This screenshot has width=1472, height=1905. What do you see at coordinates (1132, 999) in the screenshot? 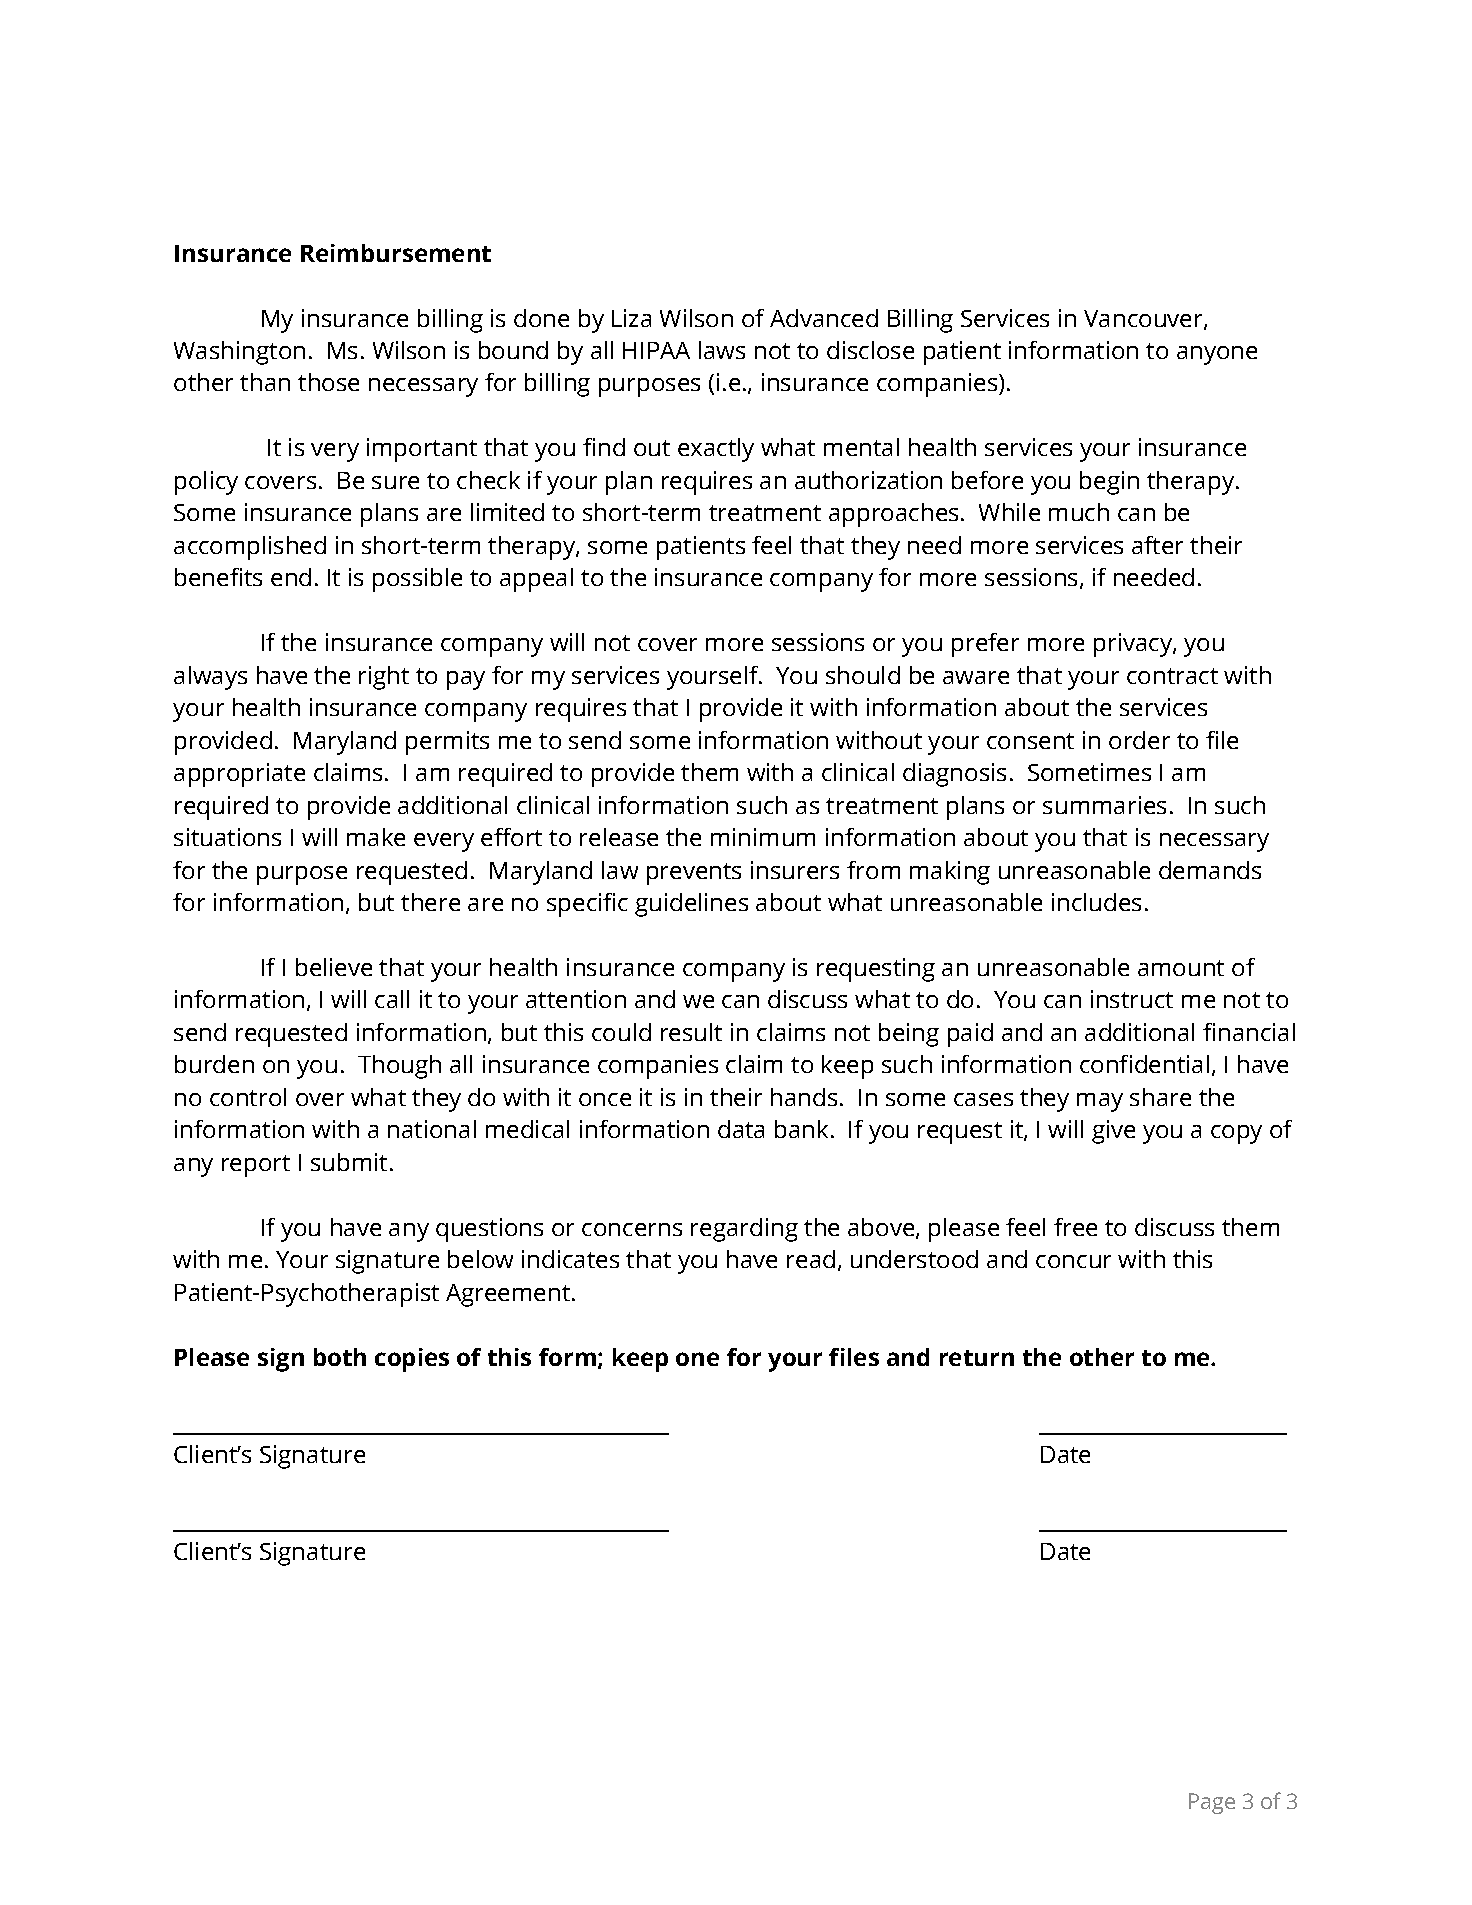
I see `instruct` at bounding box center [1132, 999].
